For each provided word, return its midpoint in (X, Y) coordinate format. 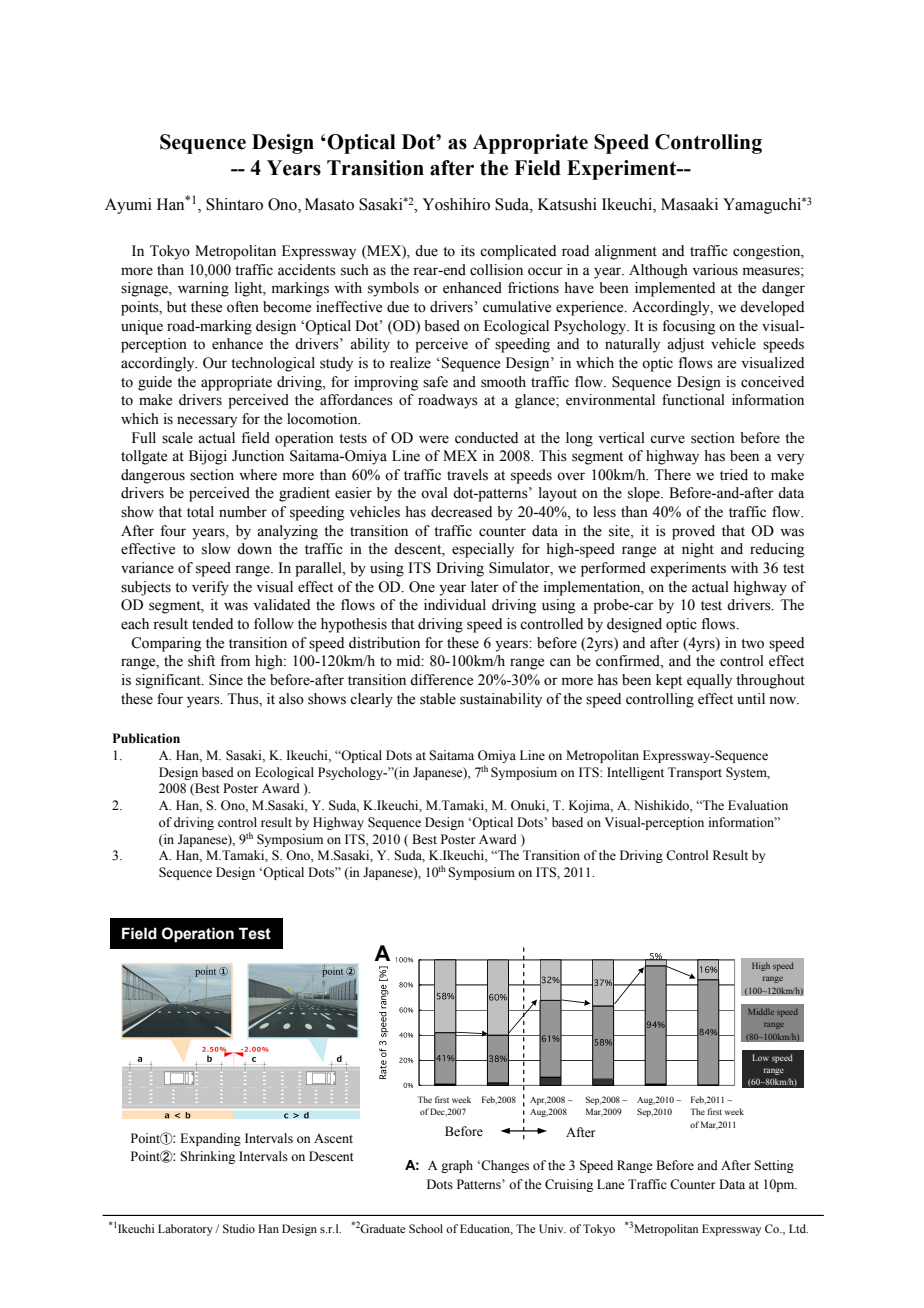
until (751, 698)
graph (457, 1166)
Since (226, 680)
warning (203, 289)
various (715, 270)
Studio (239, 1228)
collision (496, 270)
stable (438, 699)
